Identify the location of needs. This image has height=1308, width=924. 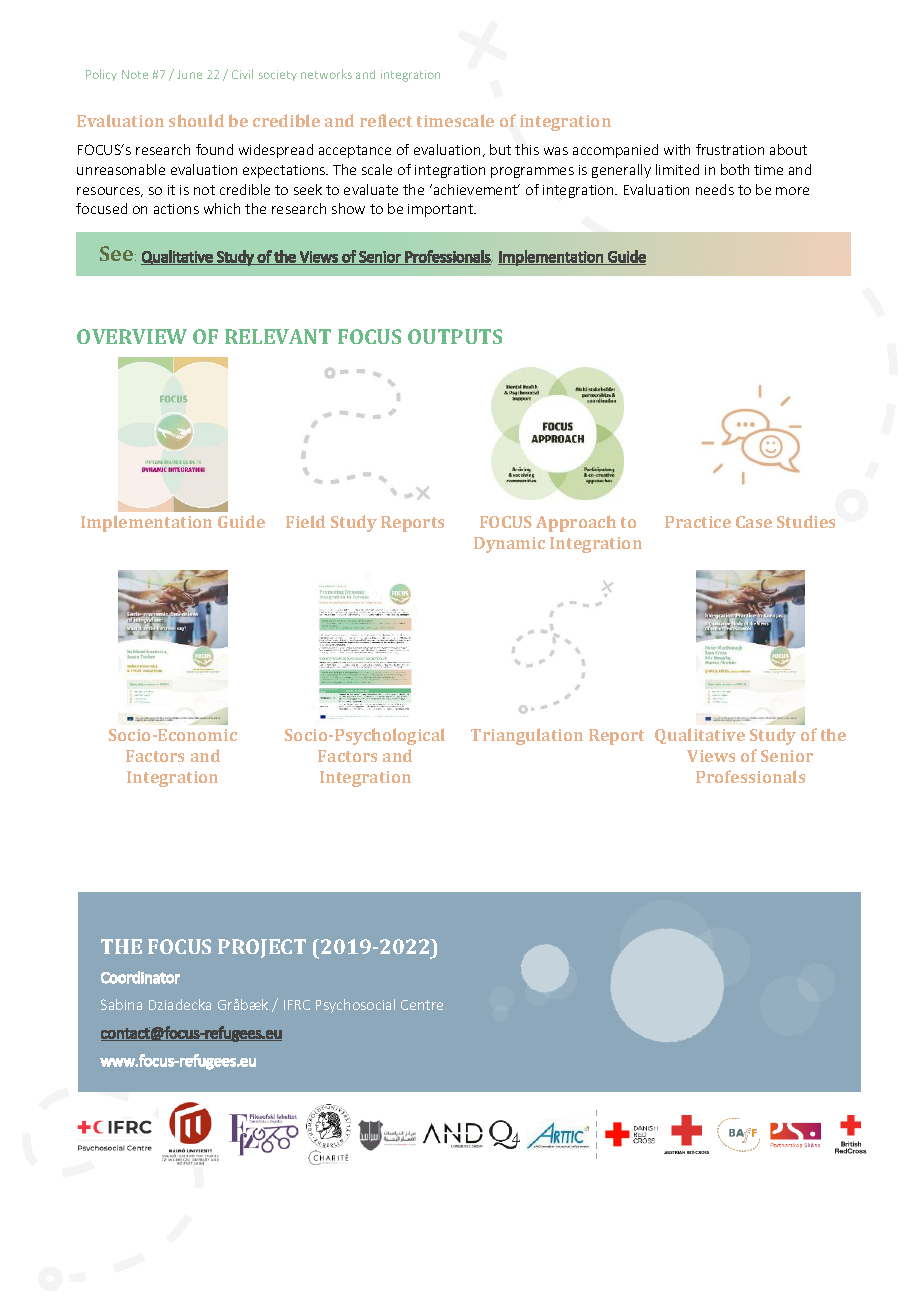
(715, 189).
